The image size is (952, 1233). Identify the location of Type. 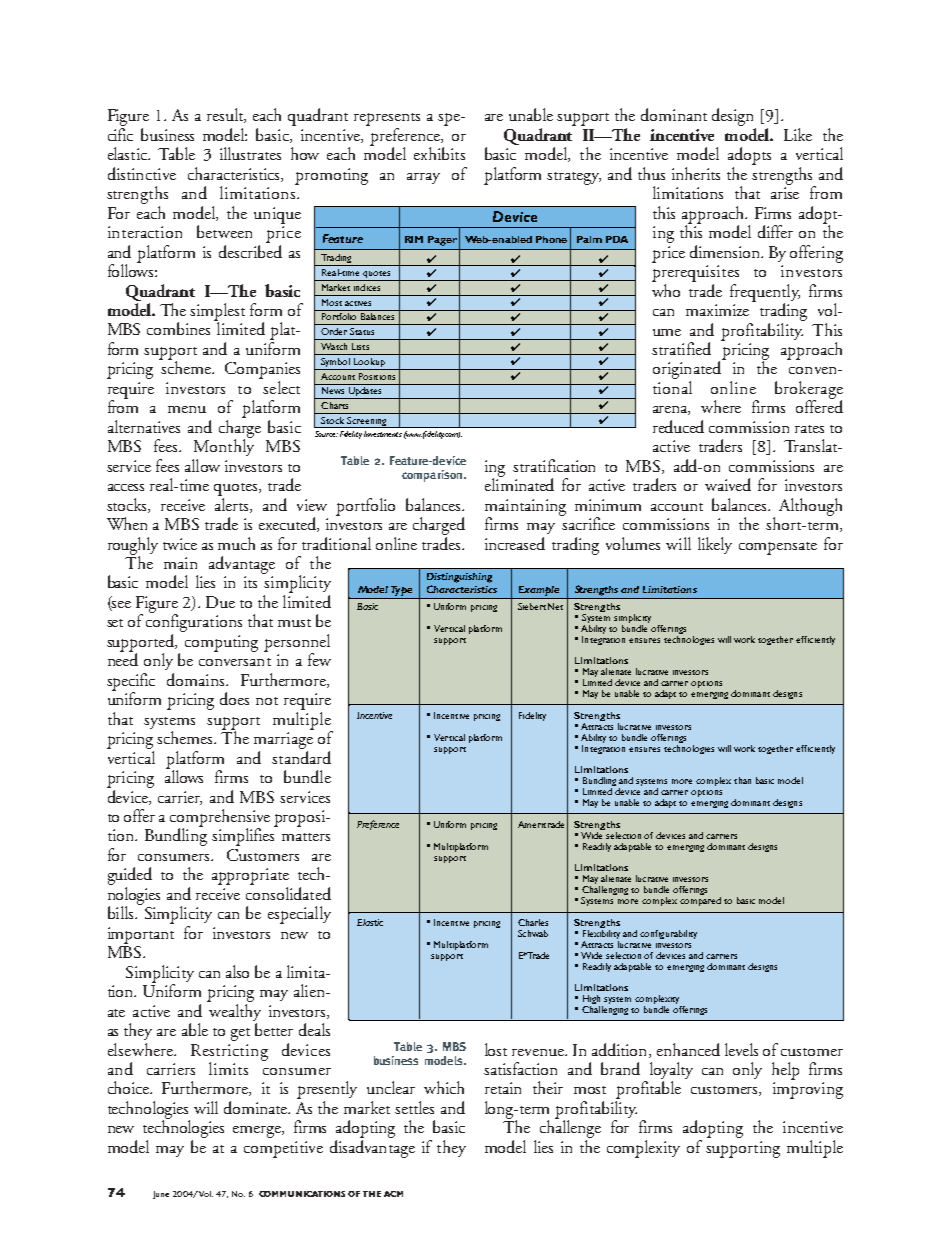
(401, 591).
